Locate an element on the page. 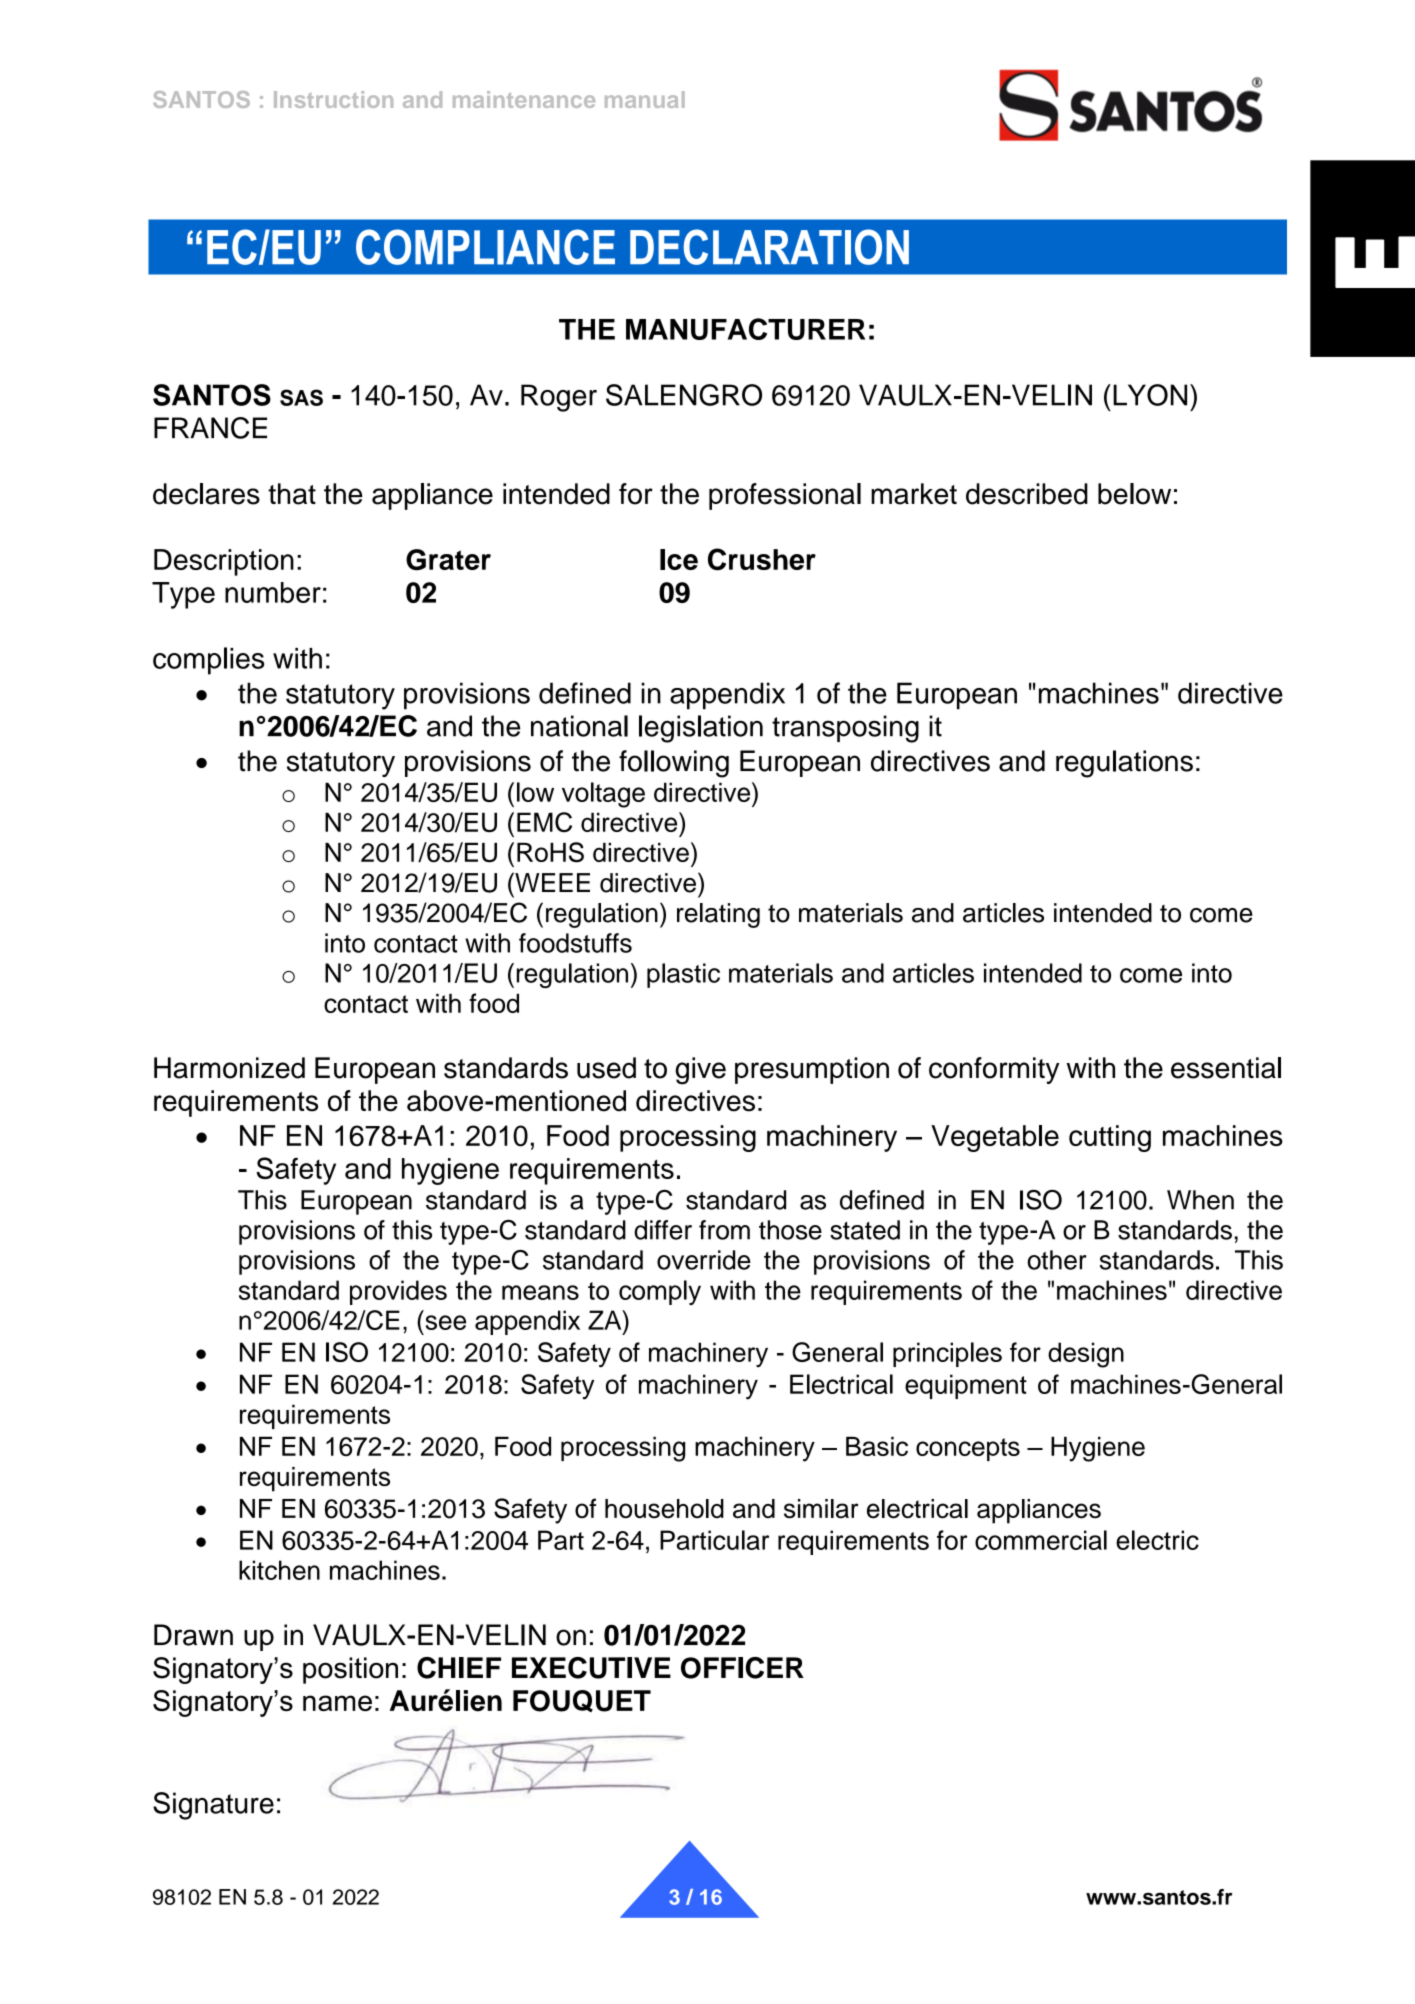 Image resolution: width=1415 pixels, height=2004 pixels. name is located at coordinates (337, 1703).
